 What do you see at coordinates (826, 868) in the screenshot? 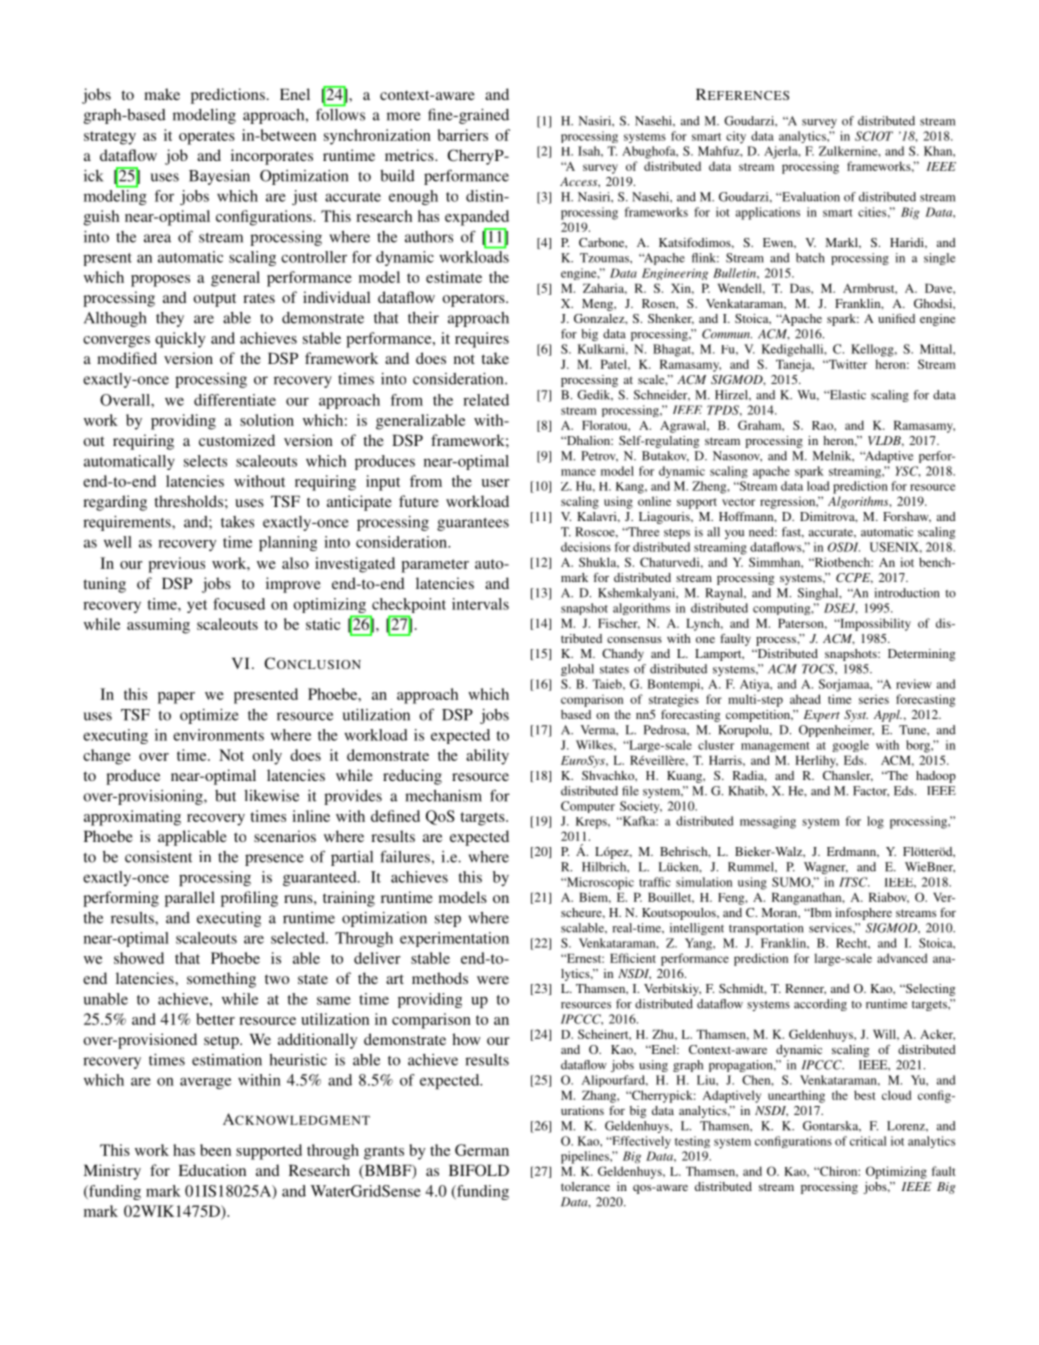
I see `Wagner` at bounding box center [826, 868].
